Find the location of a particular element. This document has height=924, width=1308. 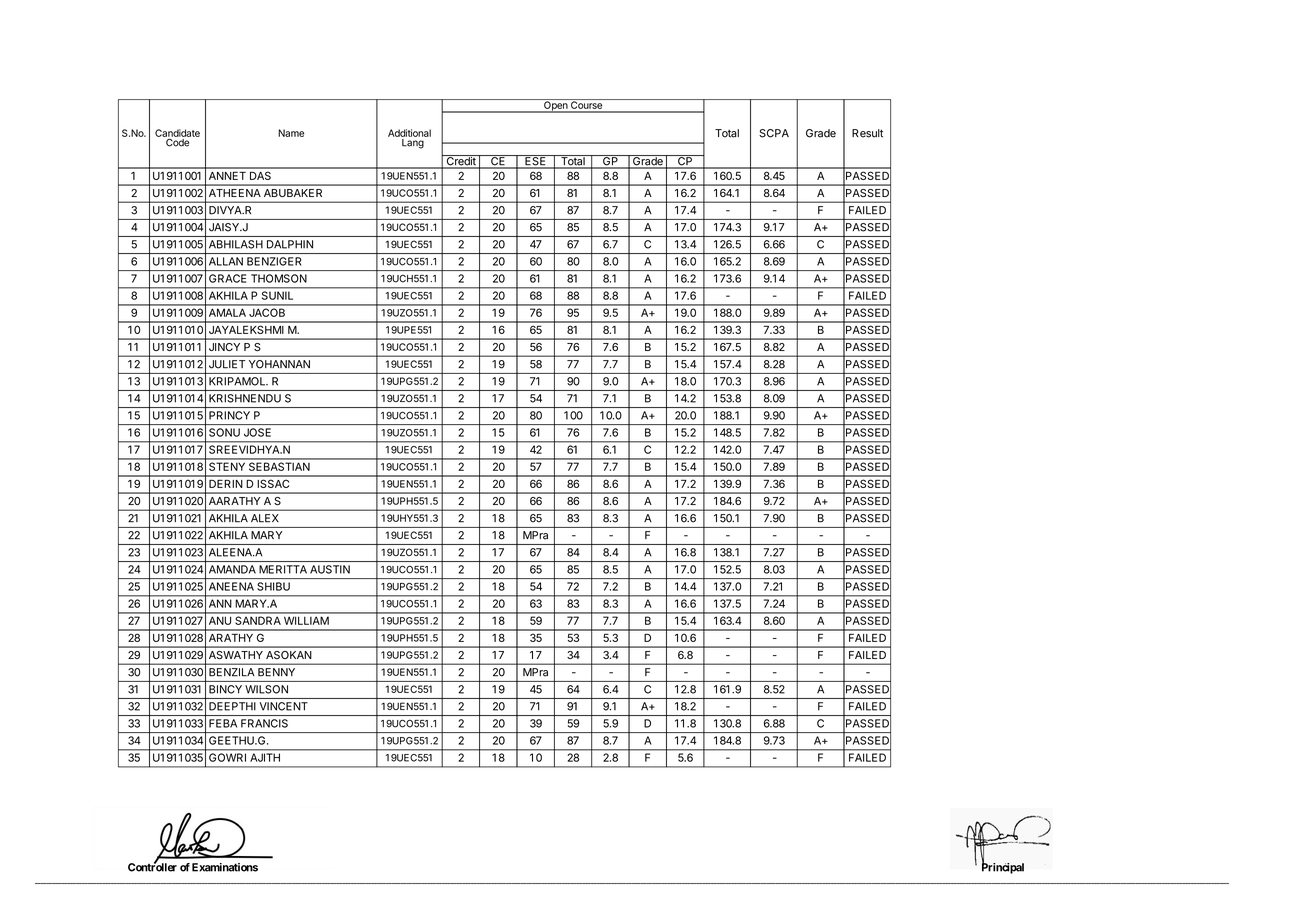

Examinations is located at coordinates (225, 867).
